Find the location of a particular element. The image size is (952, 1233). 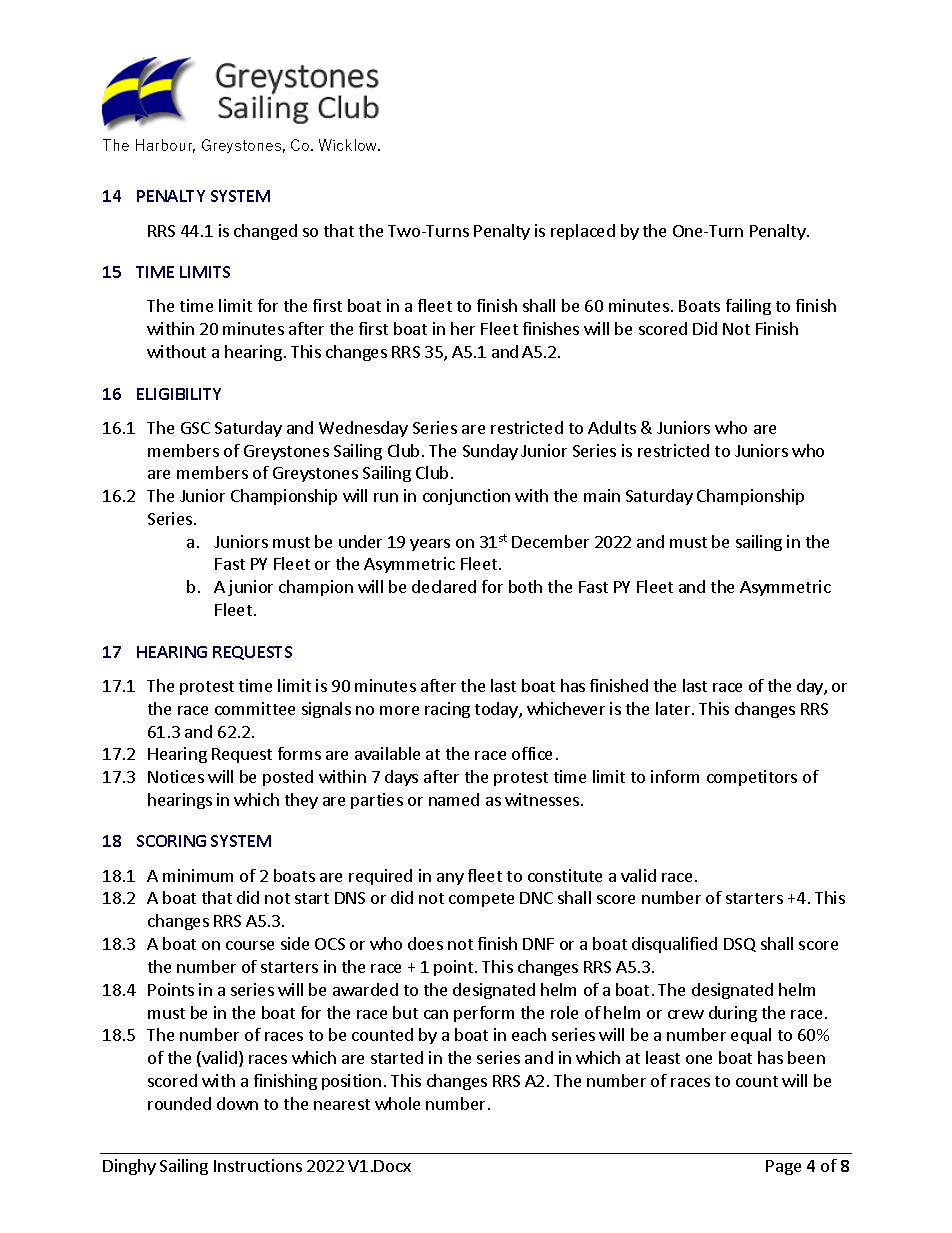

Harbour is located at coordinates (165, 146).
